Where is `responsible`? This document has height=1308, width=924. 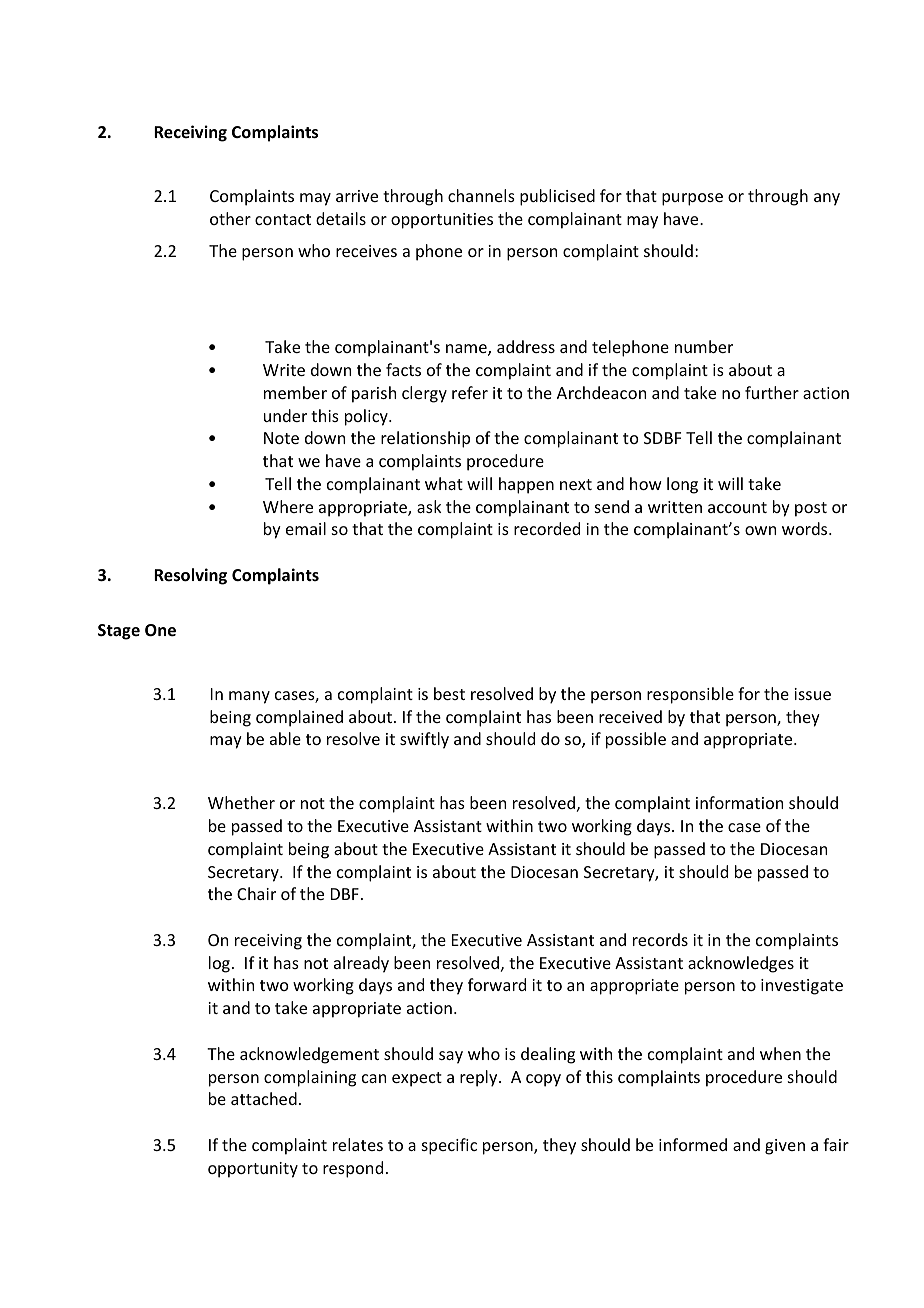
responsible is located at coordinates (690, 695).
